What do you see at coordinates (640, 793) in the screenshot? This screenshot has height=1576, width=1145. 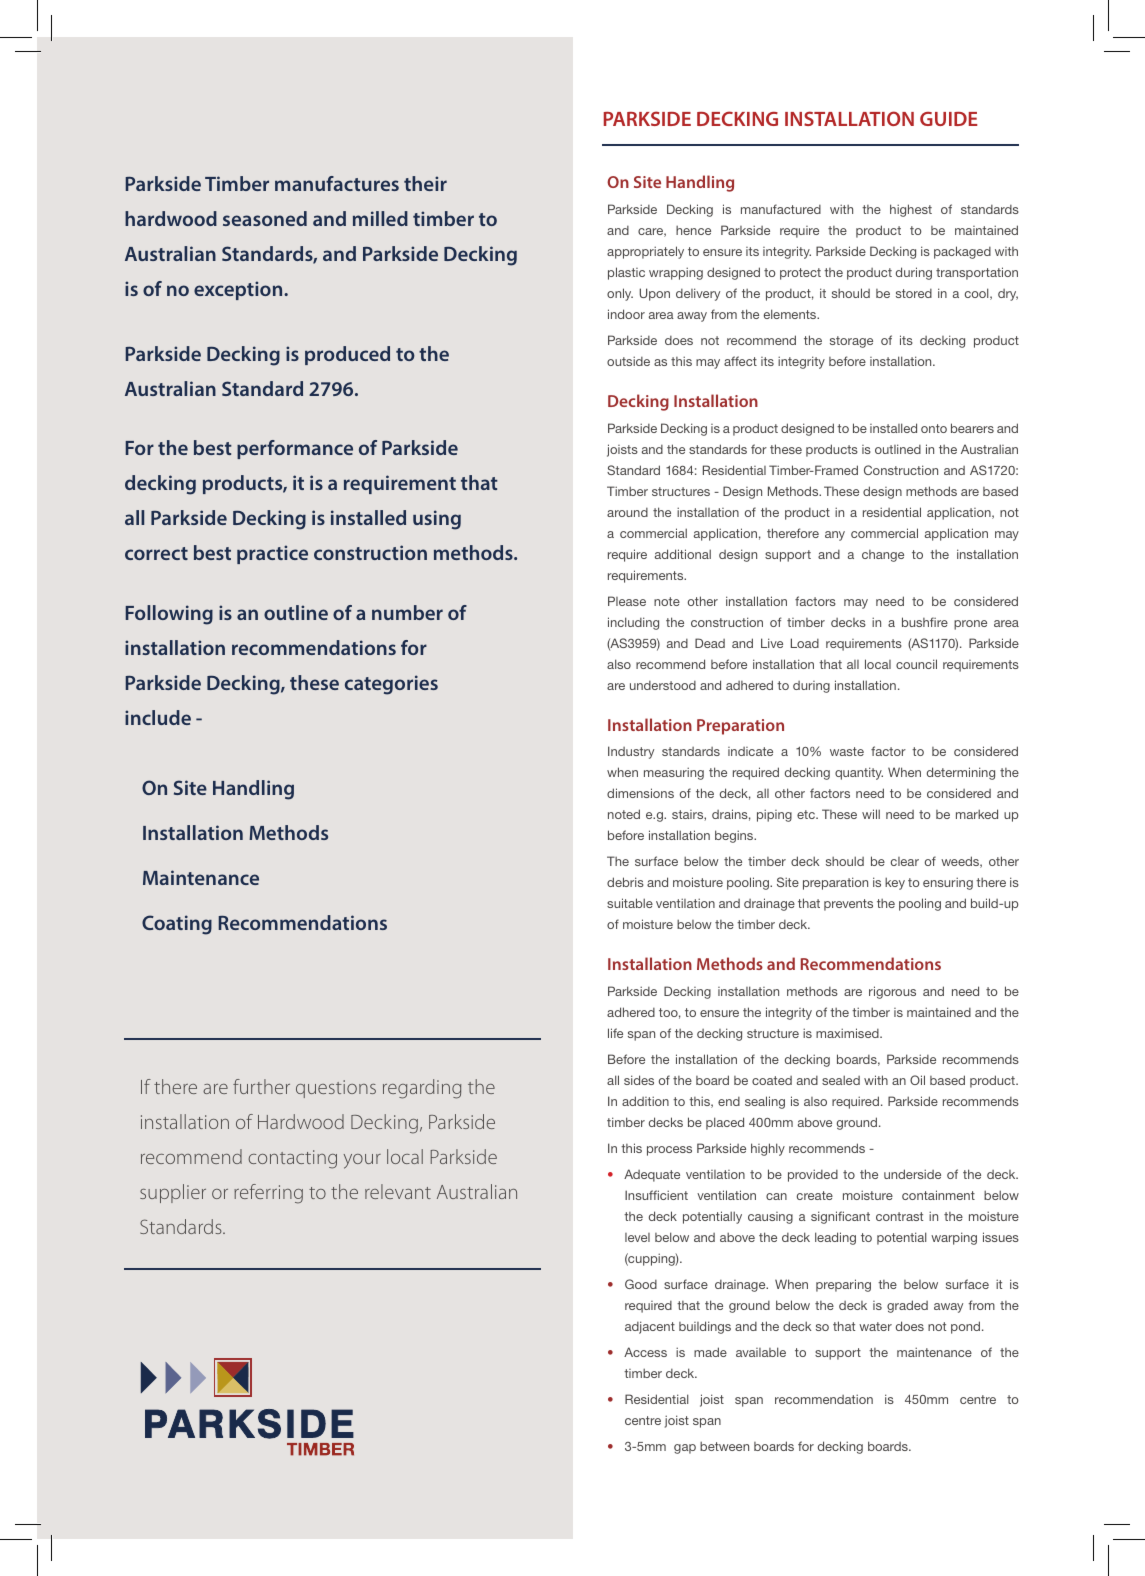 I see `dimensions` at bounding box center [640, 793].
